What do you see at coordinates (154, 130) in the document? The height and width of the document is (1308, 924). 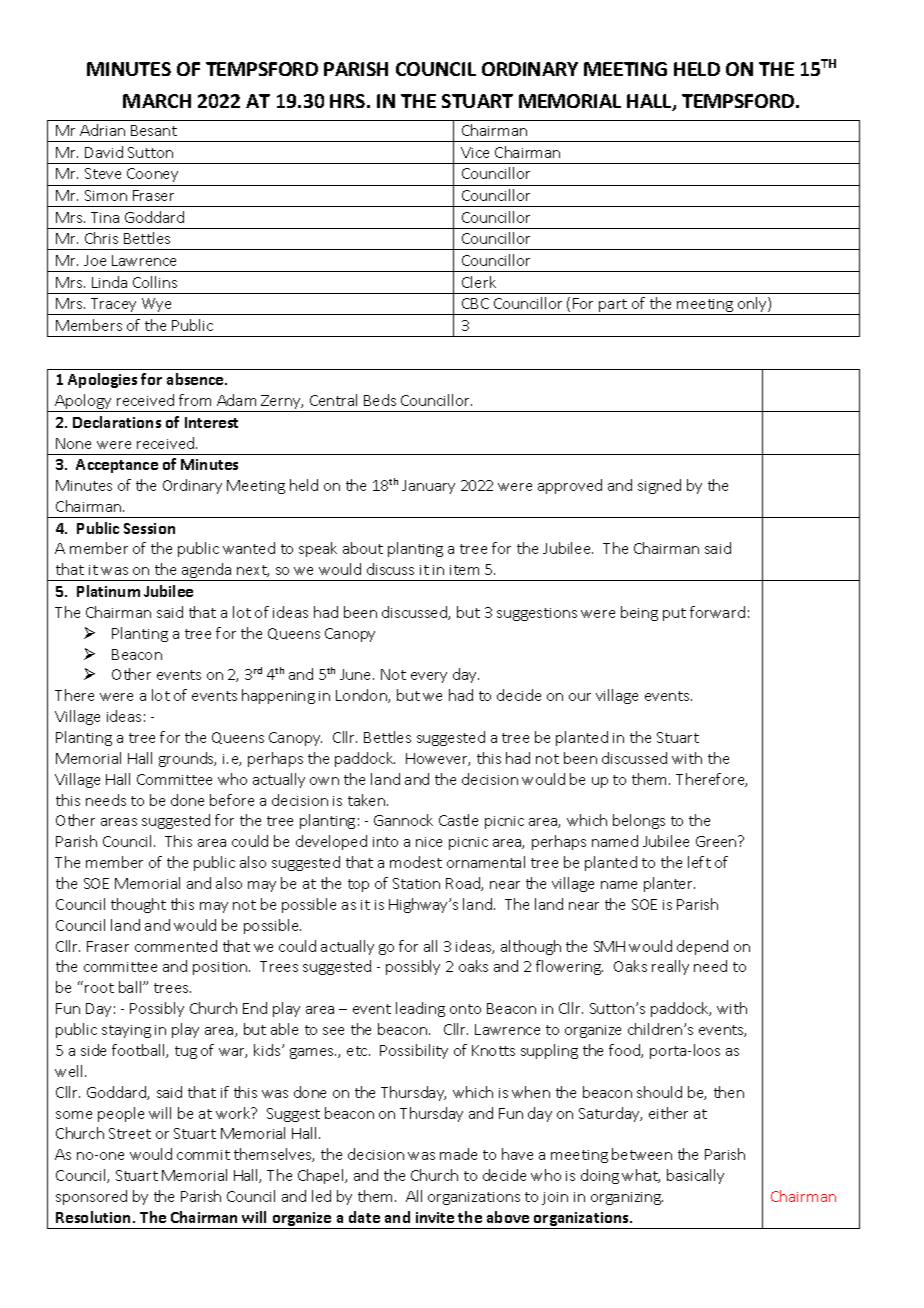 I see `Besant` at bounding box center [154, 130].
